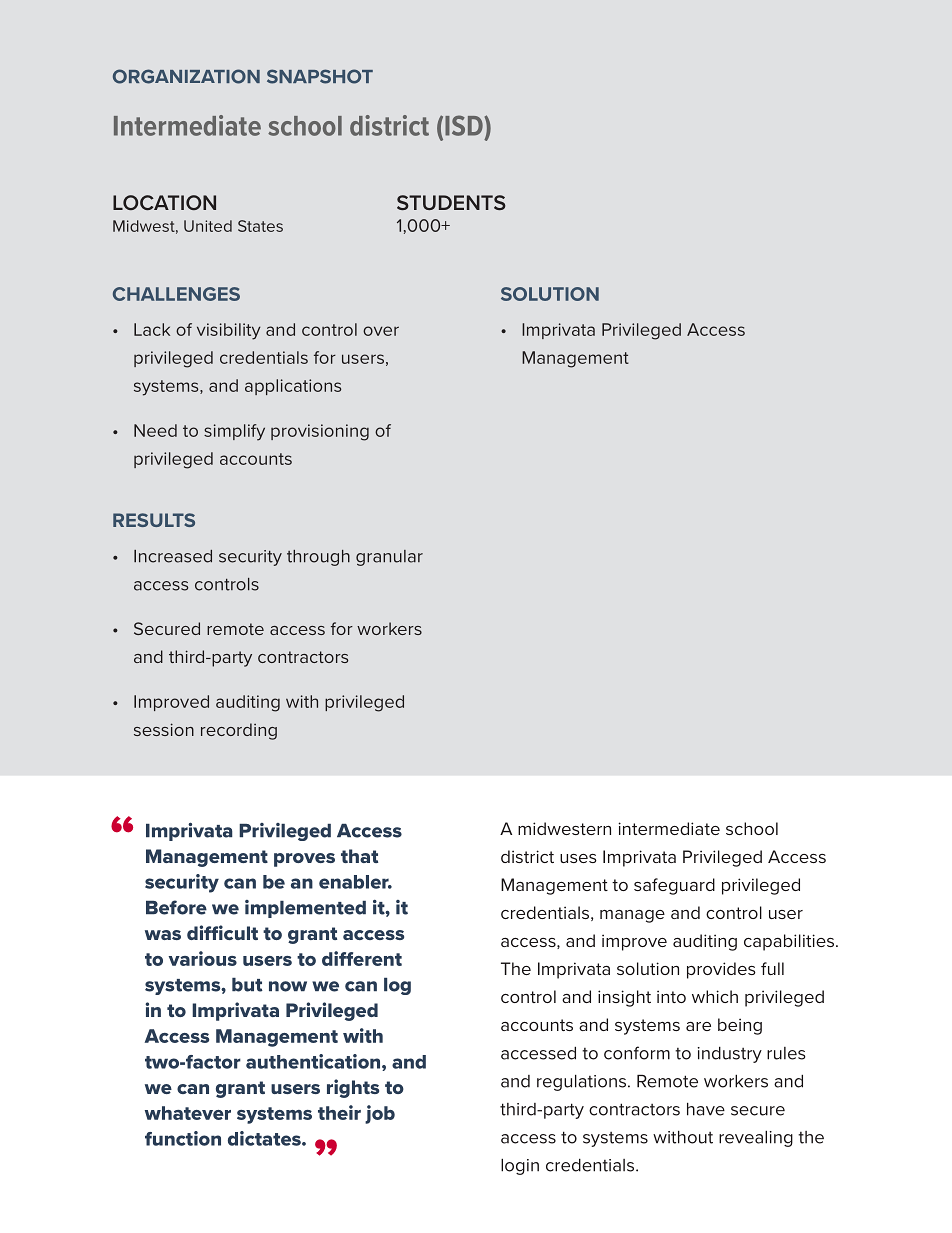 Image resolution: width=952 pixels, height=1233 pixels. What do you see at coordinates (173, 556) in the screenshot?
I see `Increased` at bounding box center [173, 556].
